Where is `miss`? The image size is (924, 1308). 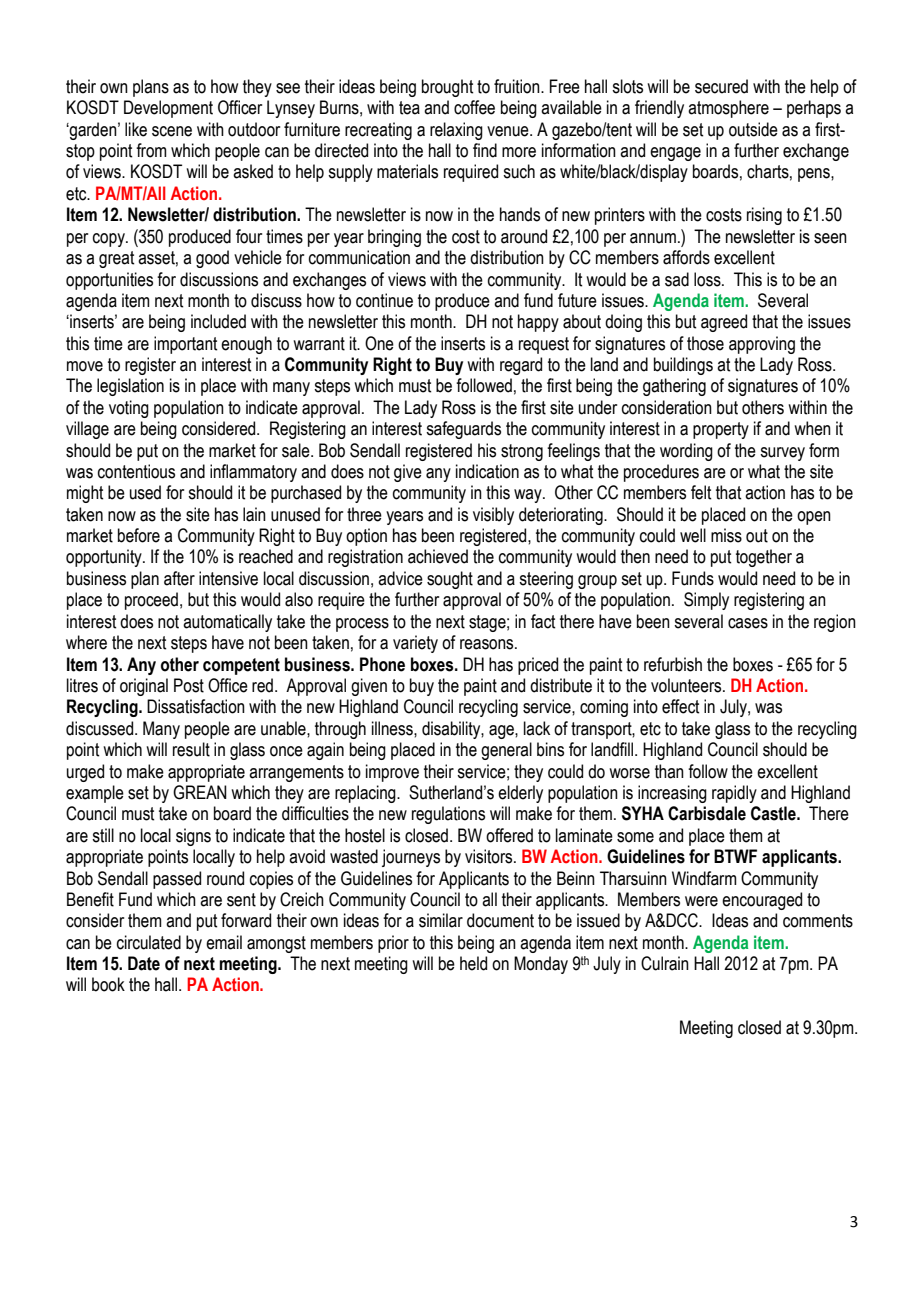 miss is located at coordinates (726, 535).
